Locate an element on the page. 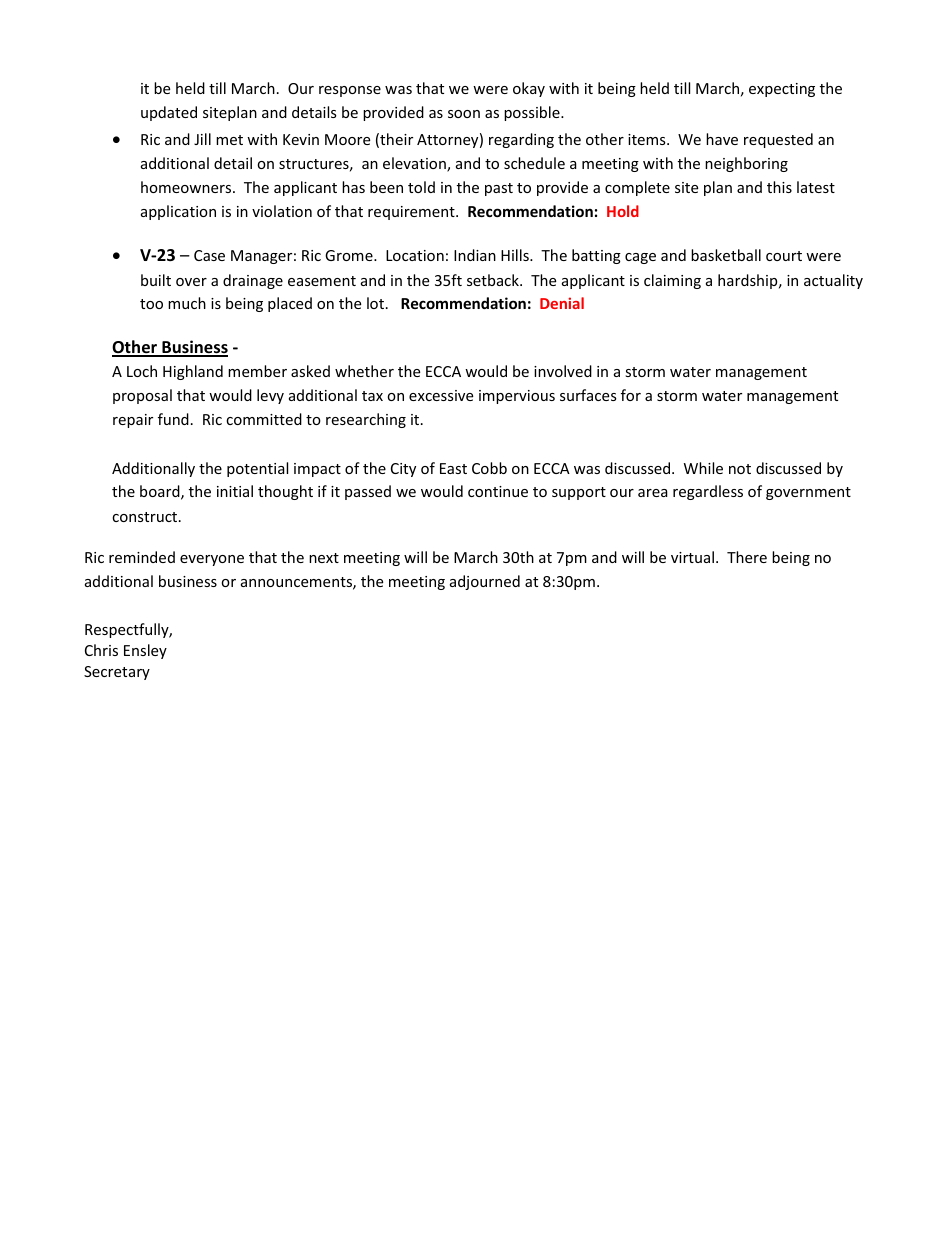 Image resolution: width=952 pixels, height=1233 pixels. East is located at coordinates (453, 468).
